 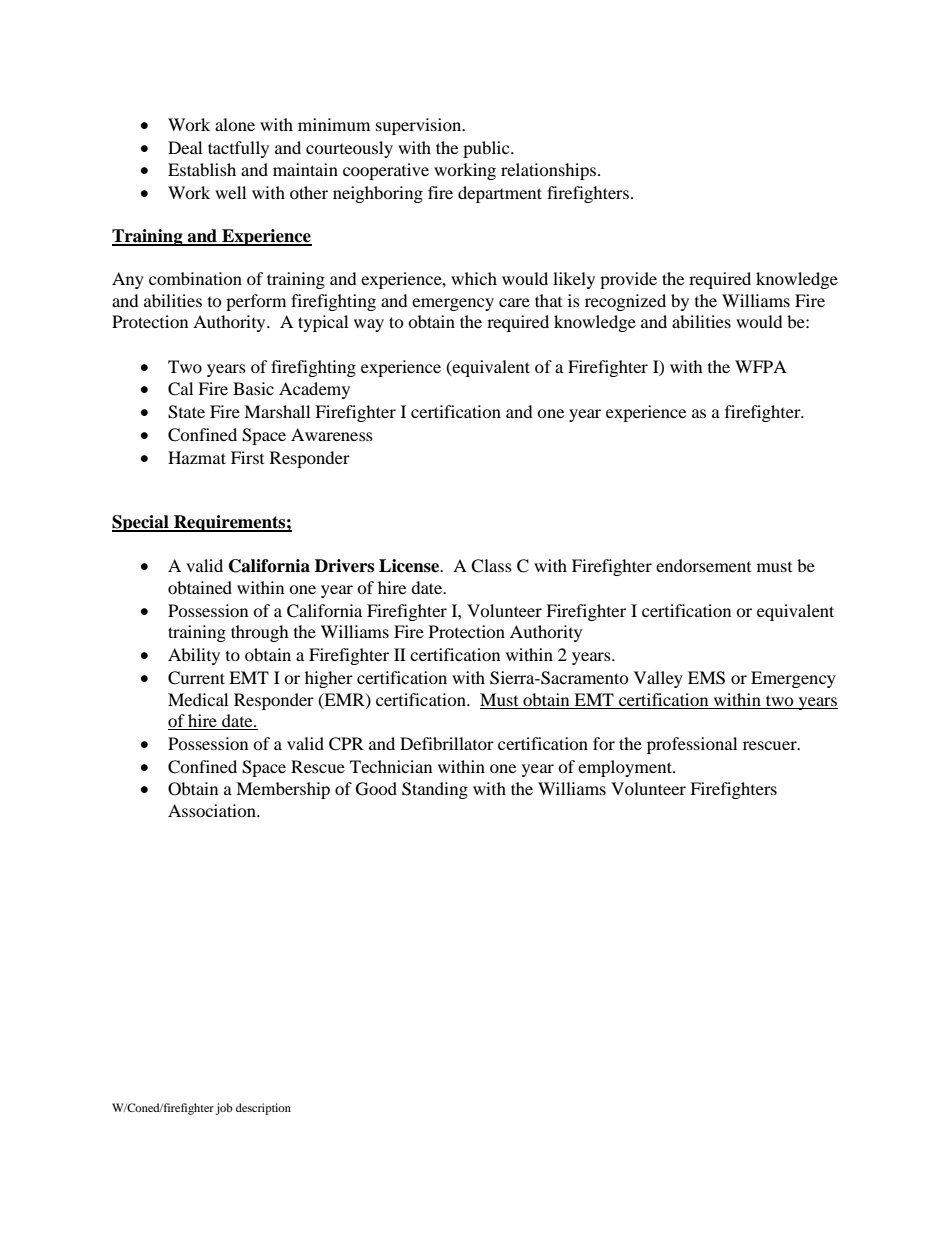 What do you see at coordinates (213, 810) in the document?
I see `Association` at bounding box center [213, 810].
